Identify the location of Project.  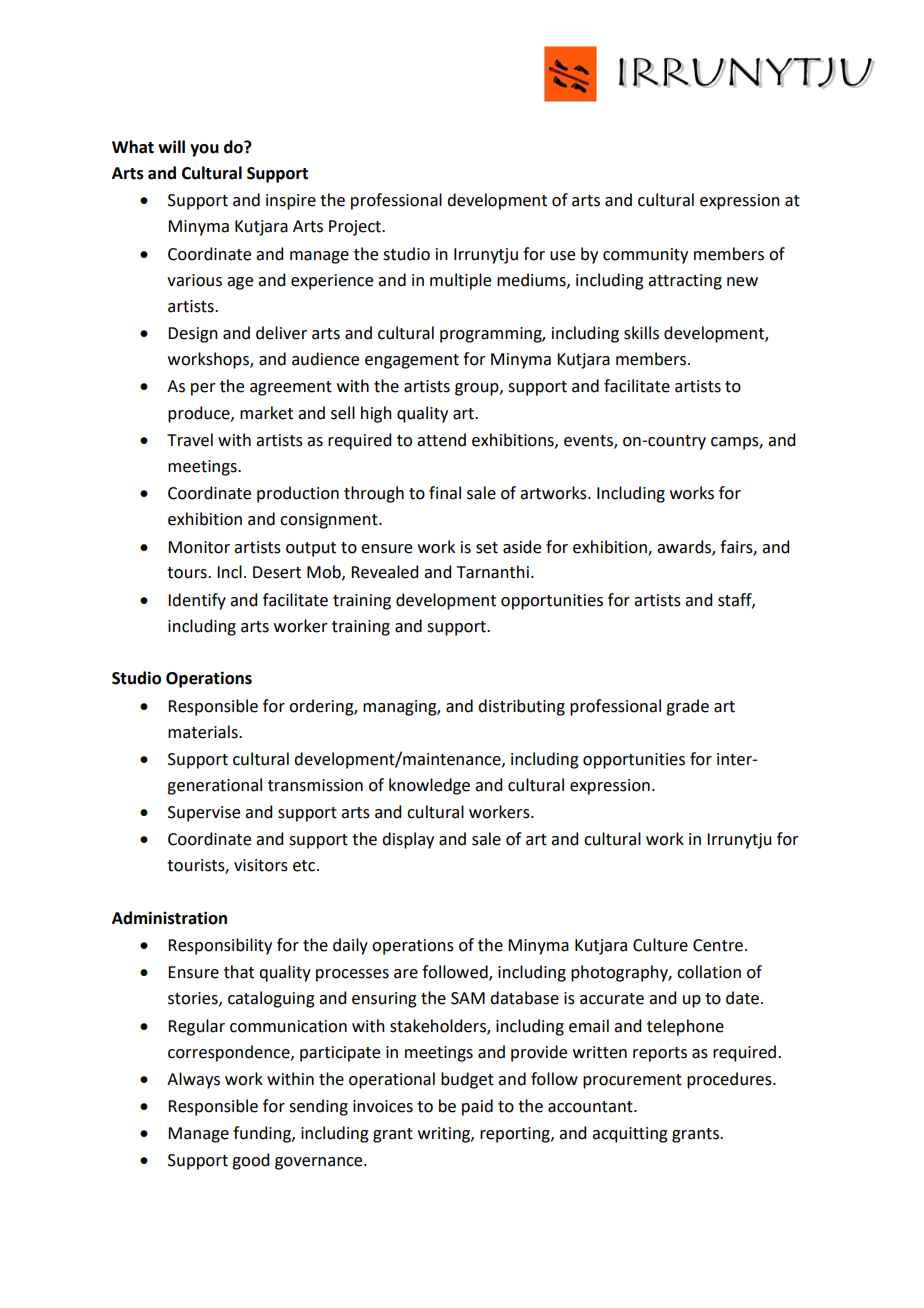
(356, 228).
